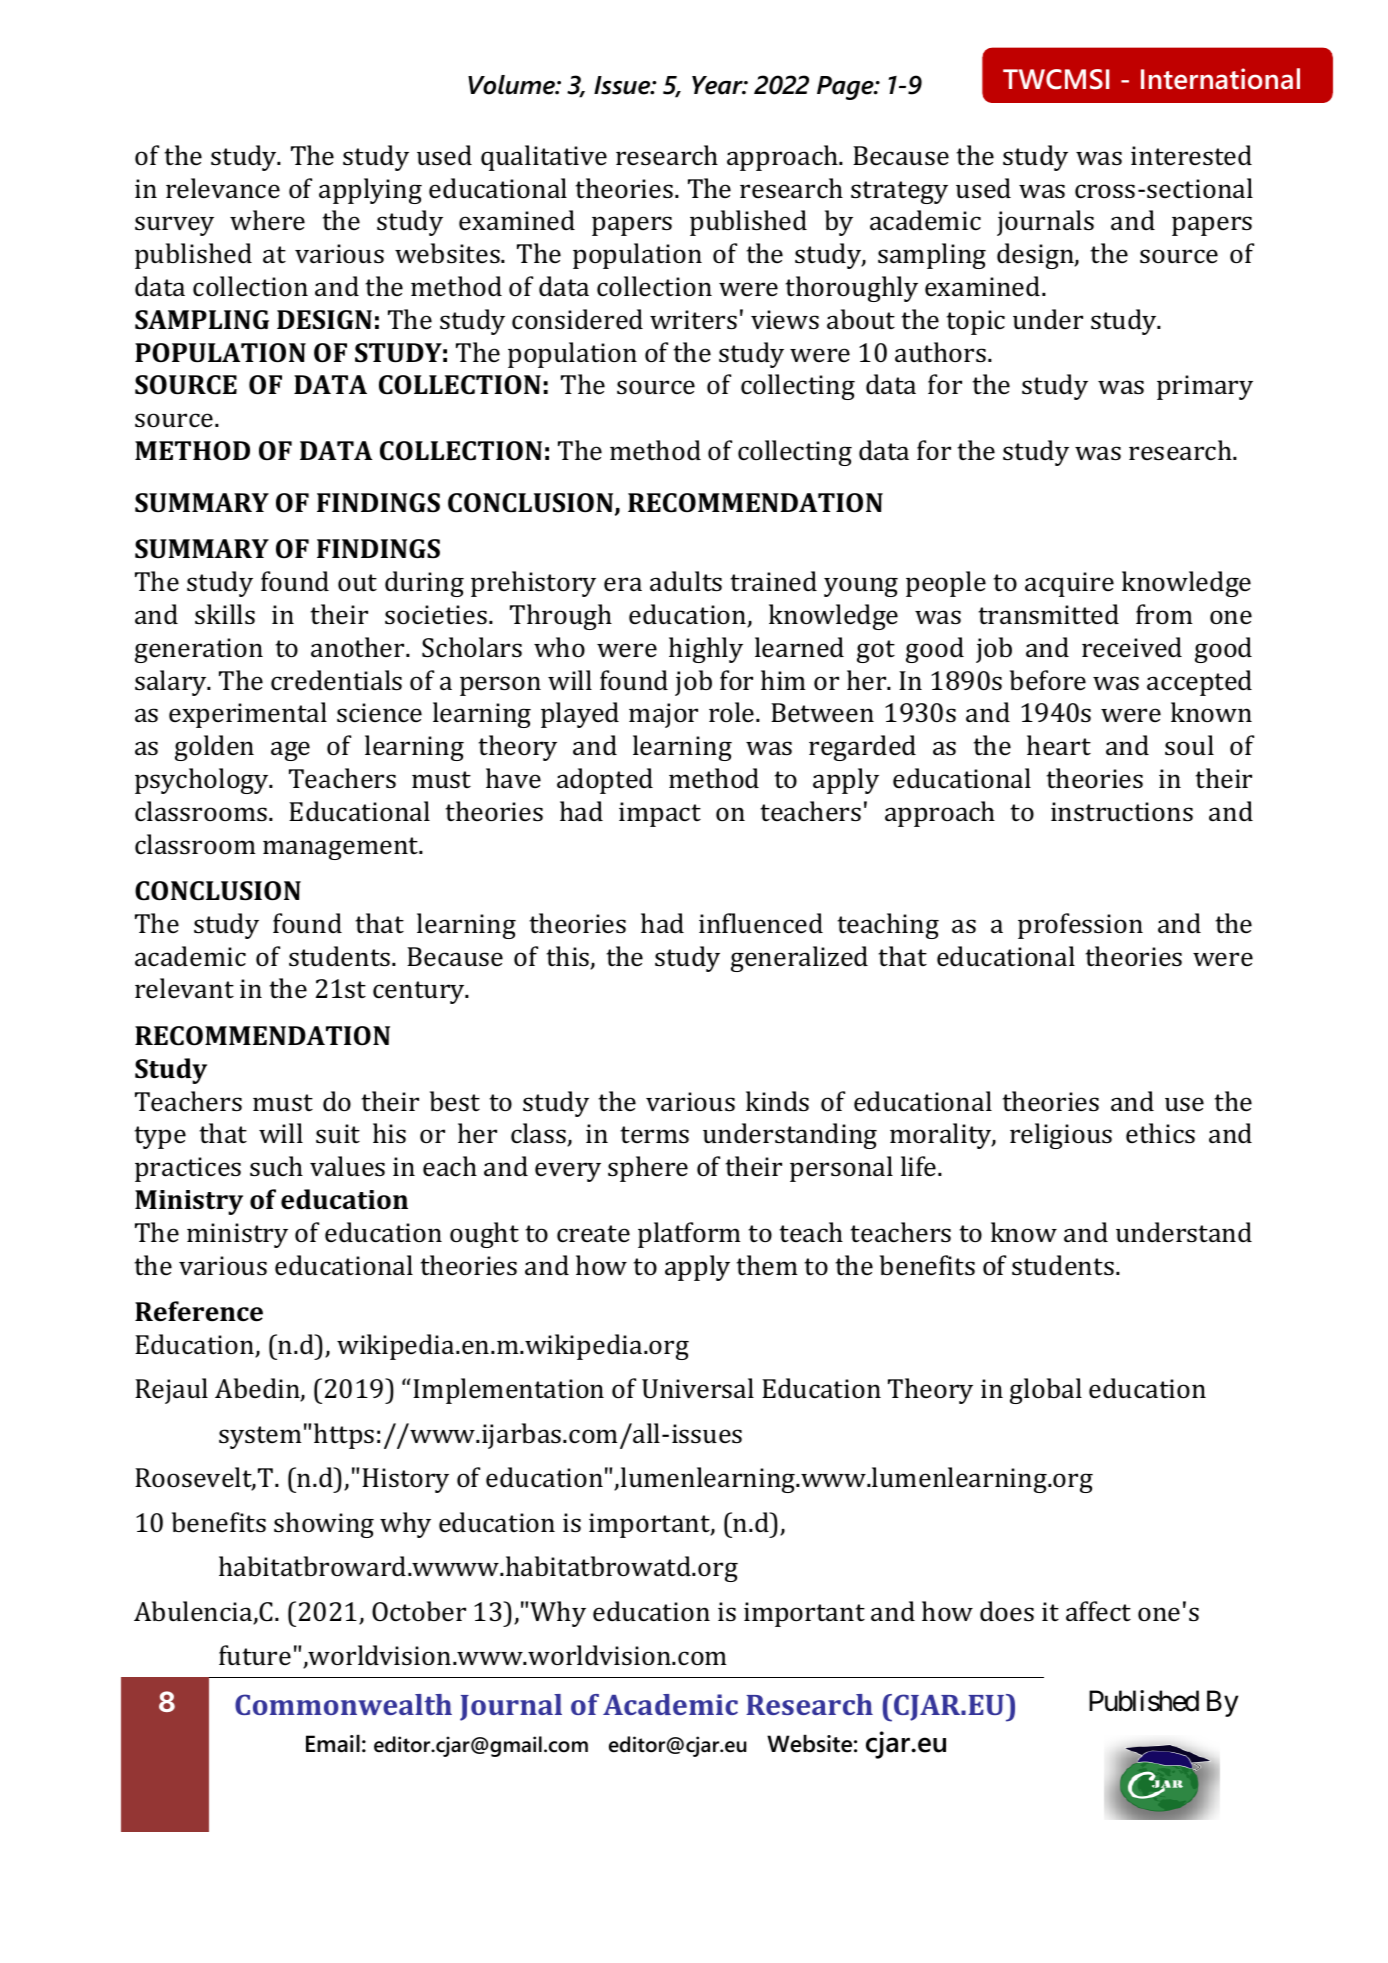 The width and height of the screenshot is (1388, 1963). Describe the element at coordinates (343, 1704) in the screenshot. I see `Commonwealth` at that location.
